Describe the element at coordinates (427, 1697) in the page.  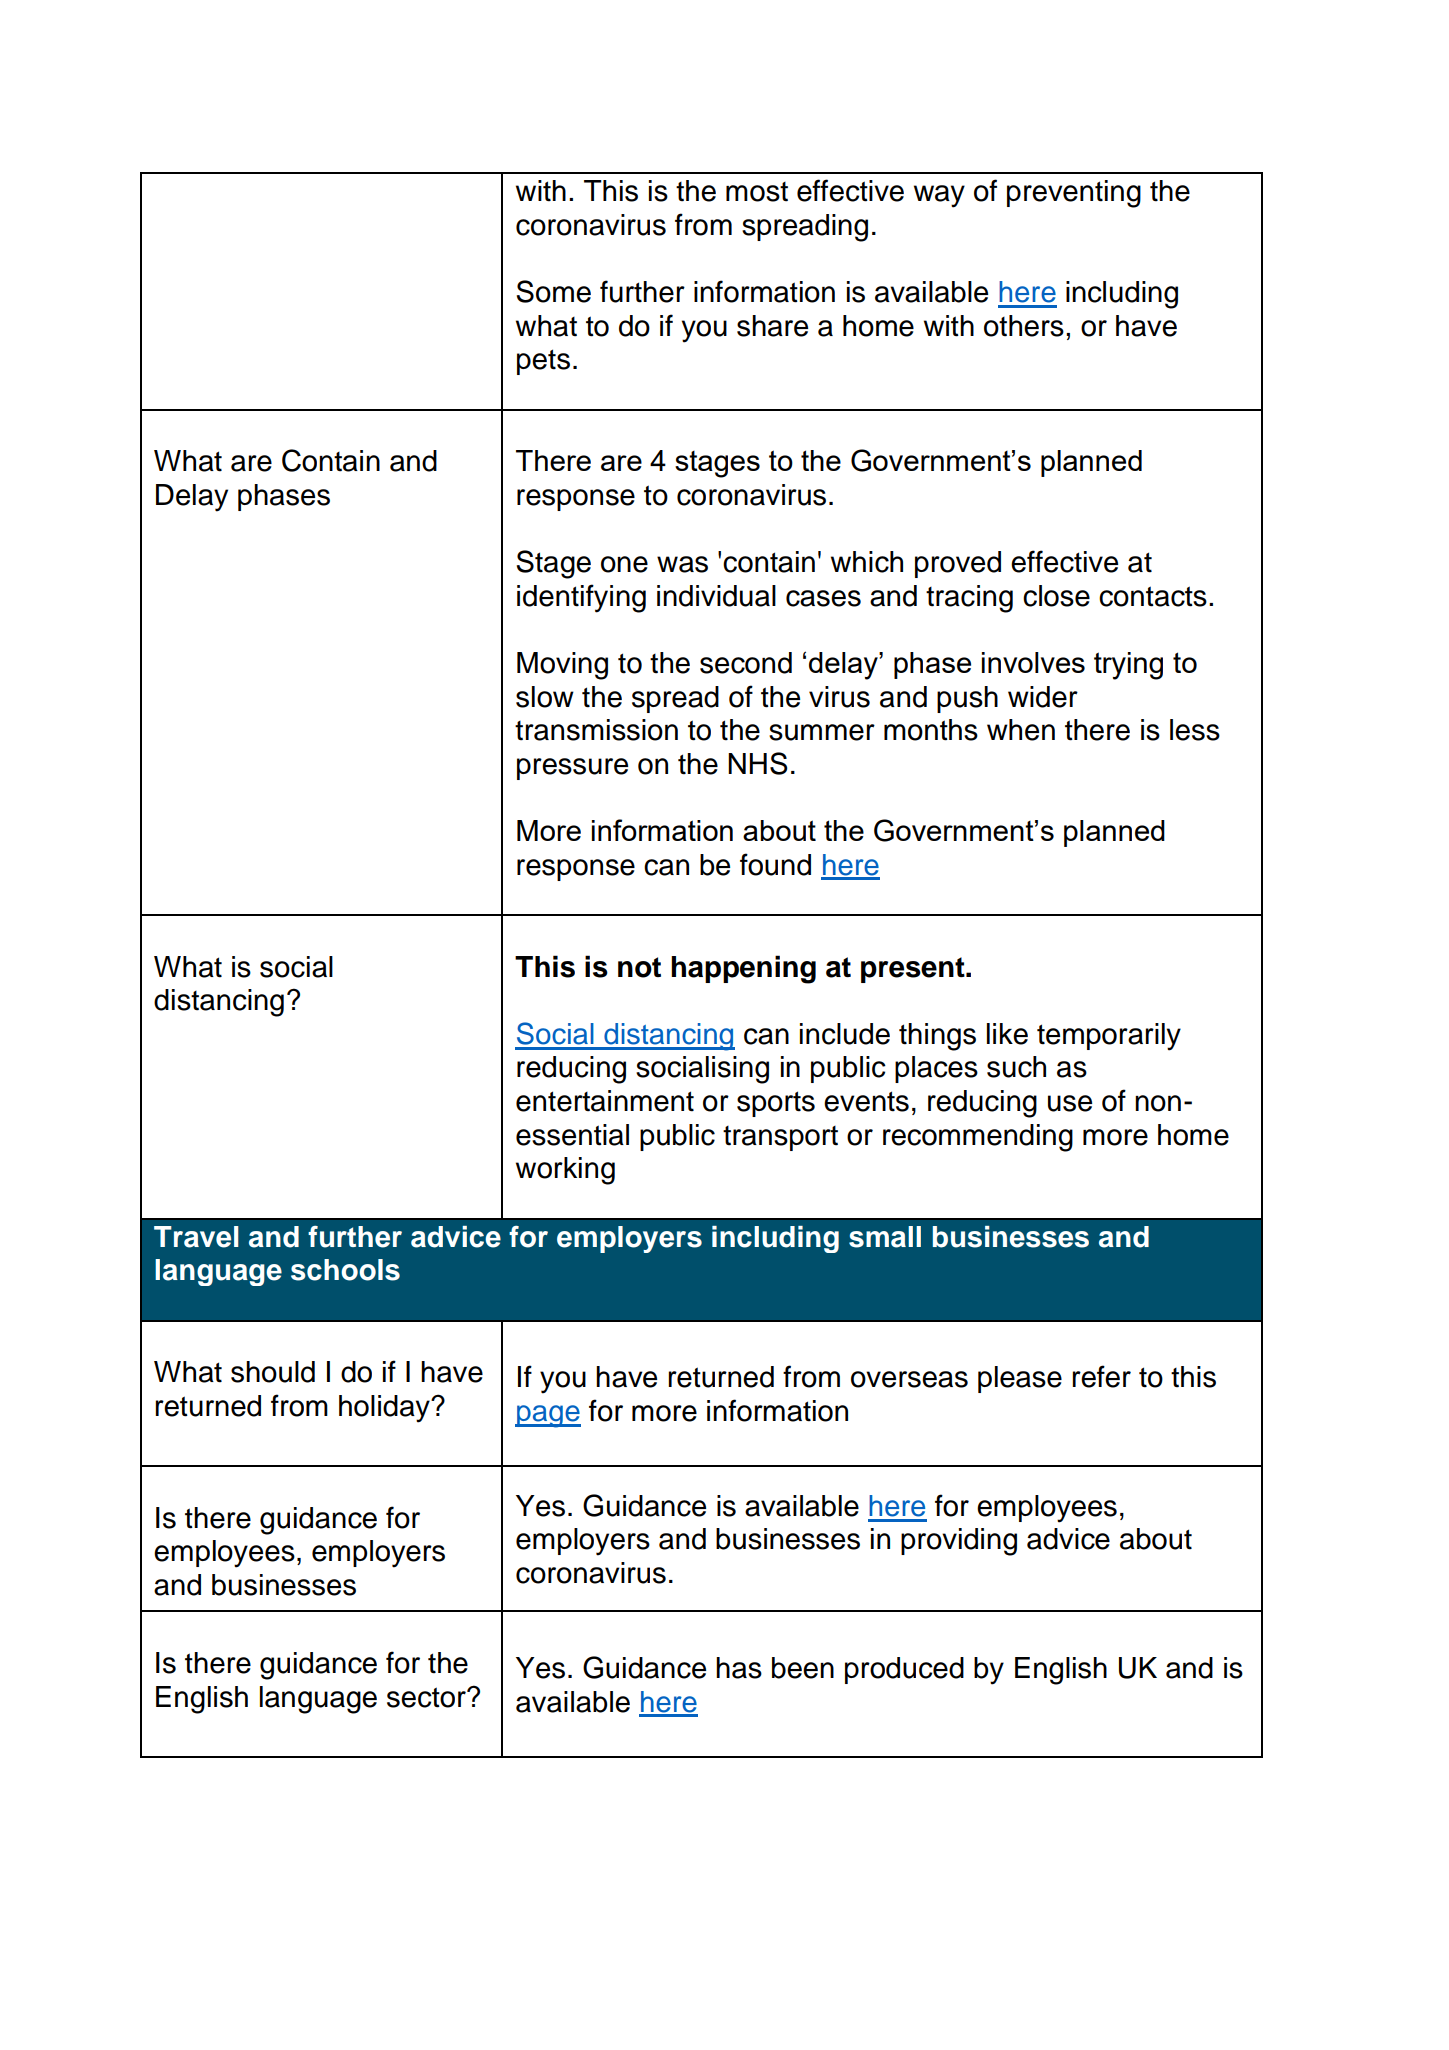
I see `sector` at that location.
